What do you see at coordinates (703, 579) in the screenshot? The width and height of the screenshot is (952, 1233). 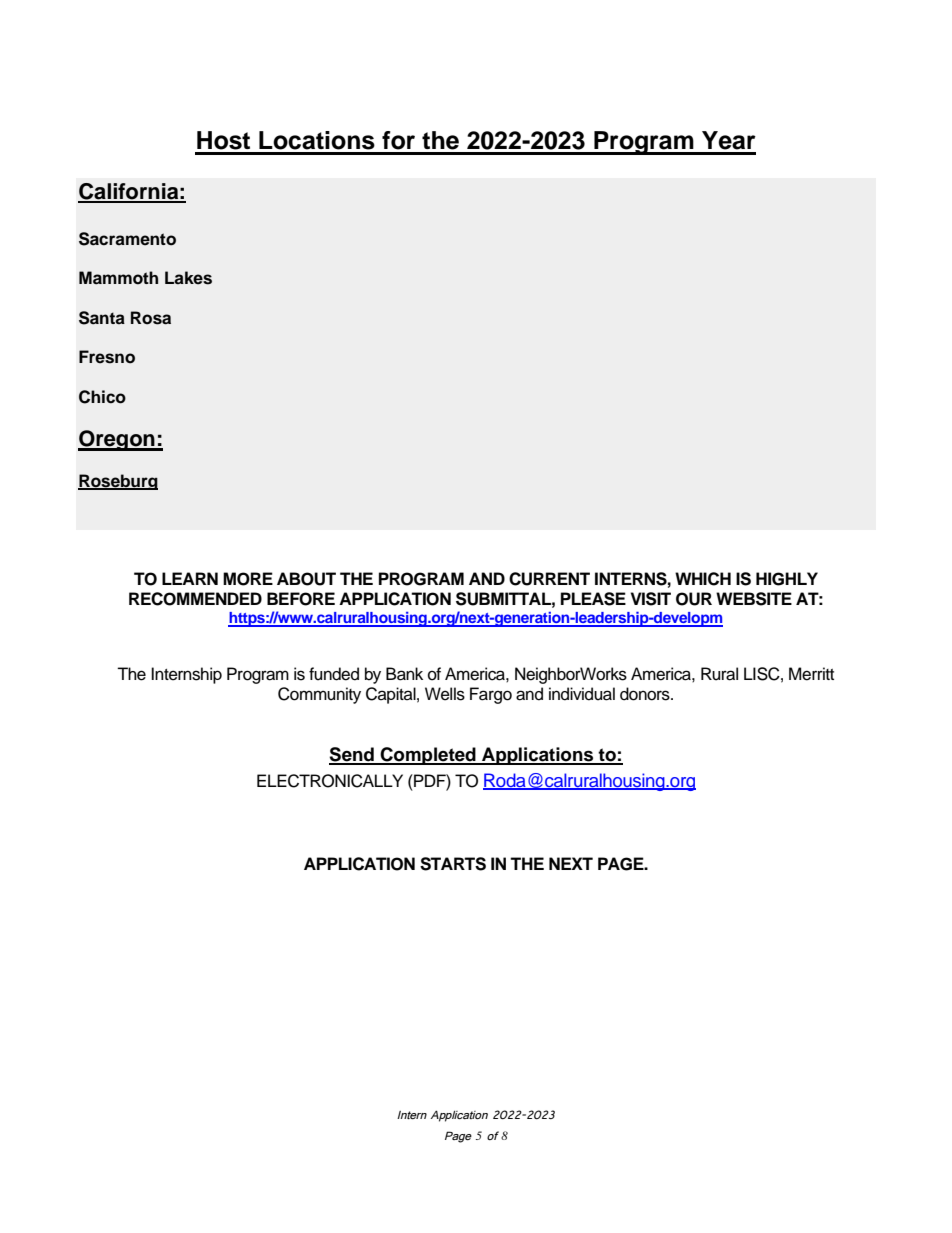 I see `WHICH` at bounding box center [703, 579].
